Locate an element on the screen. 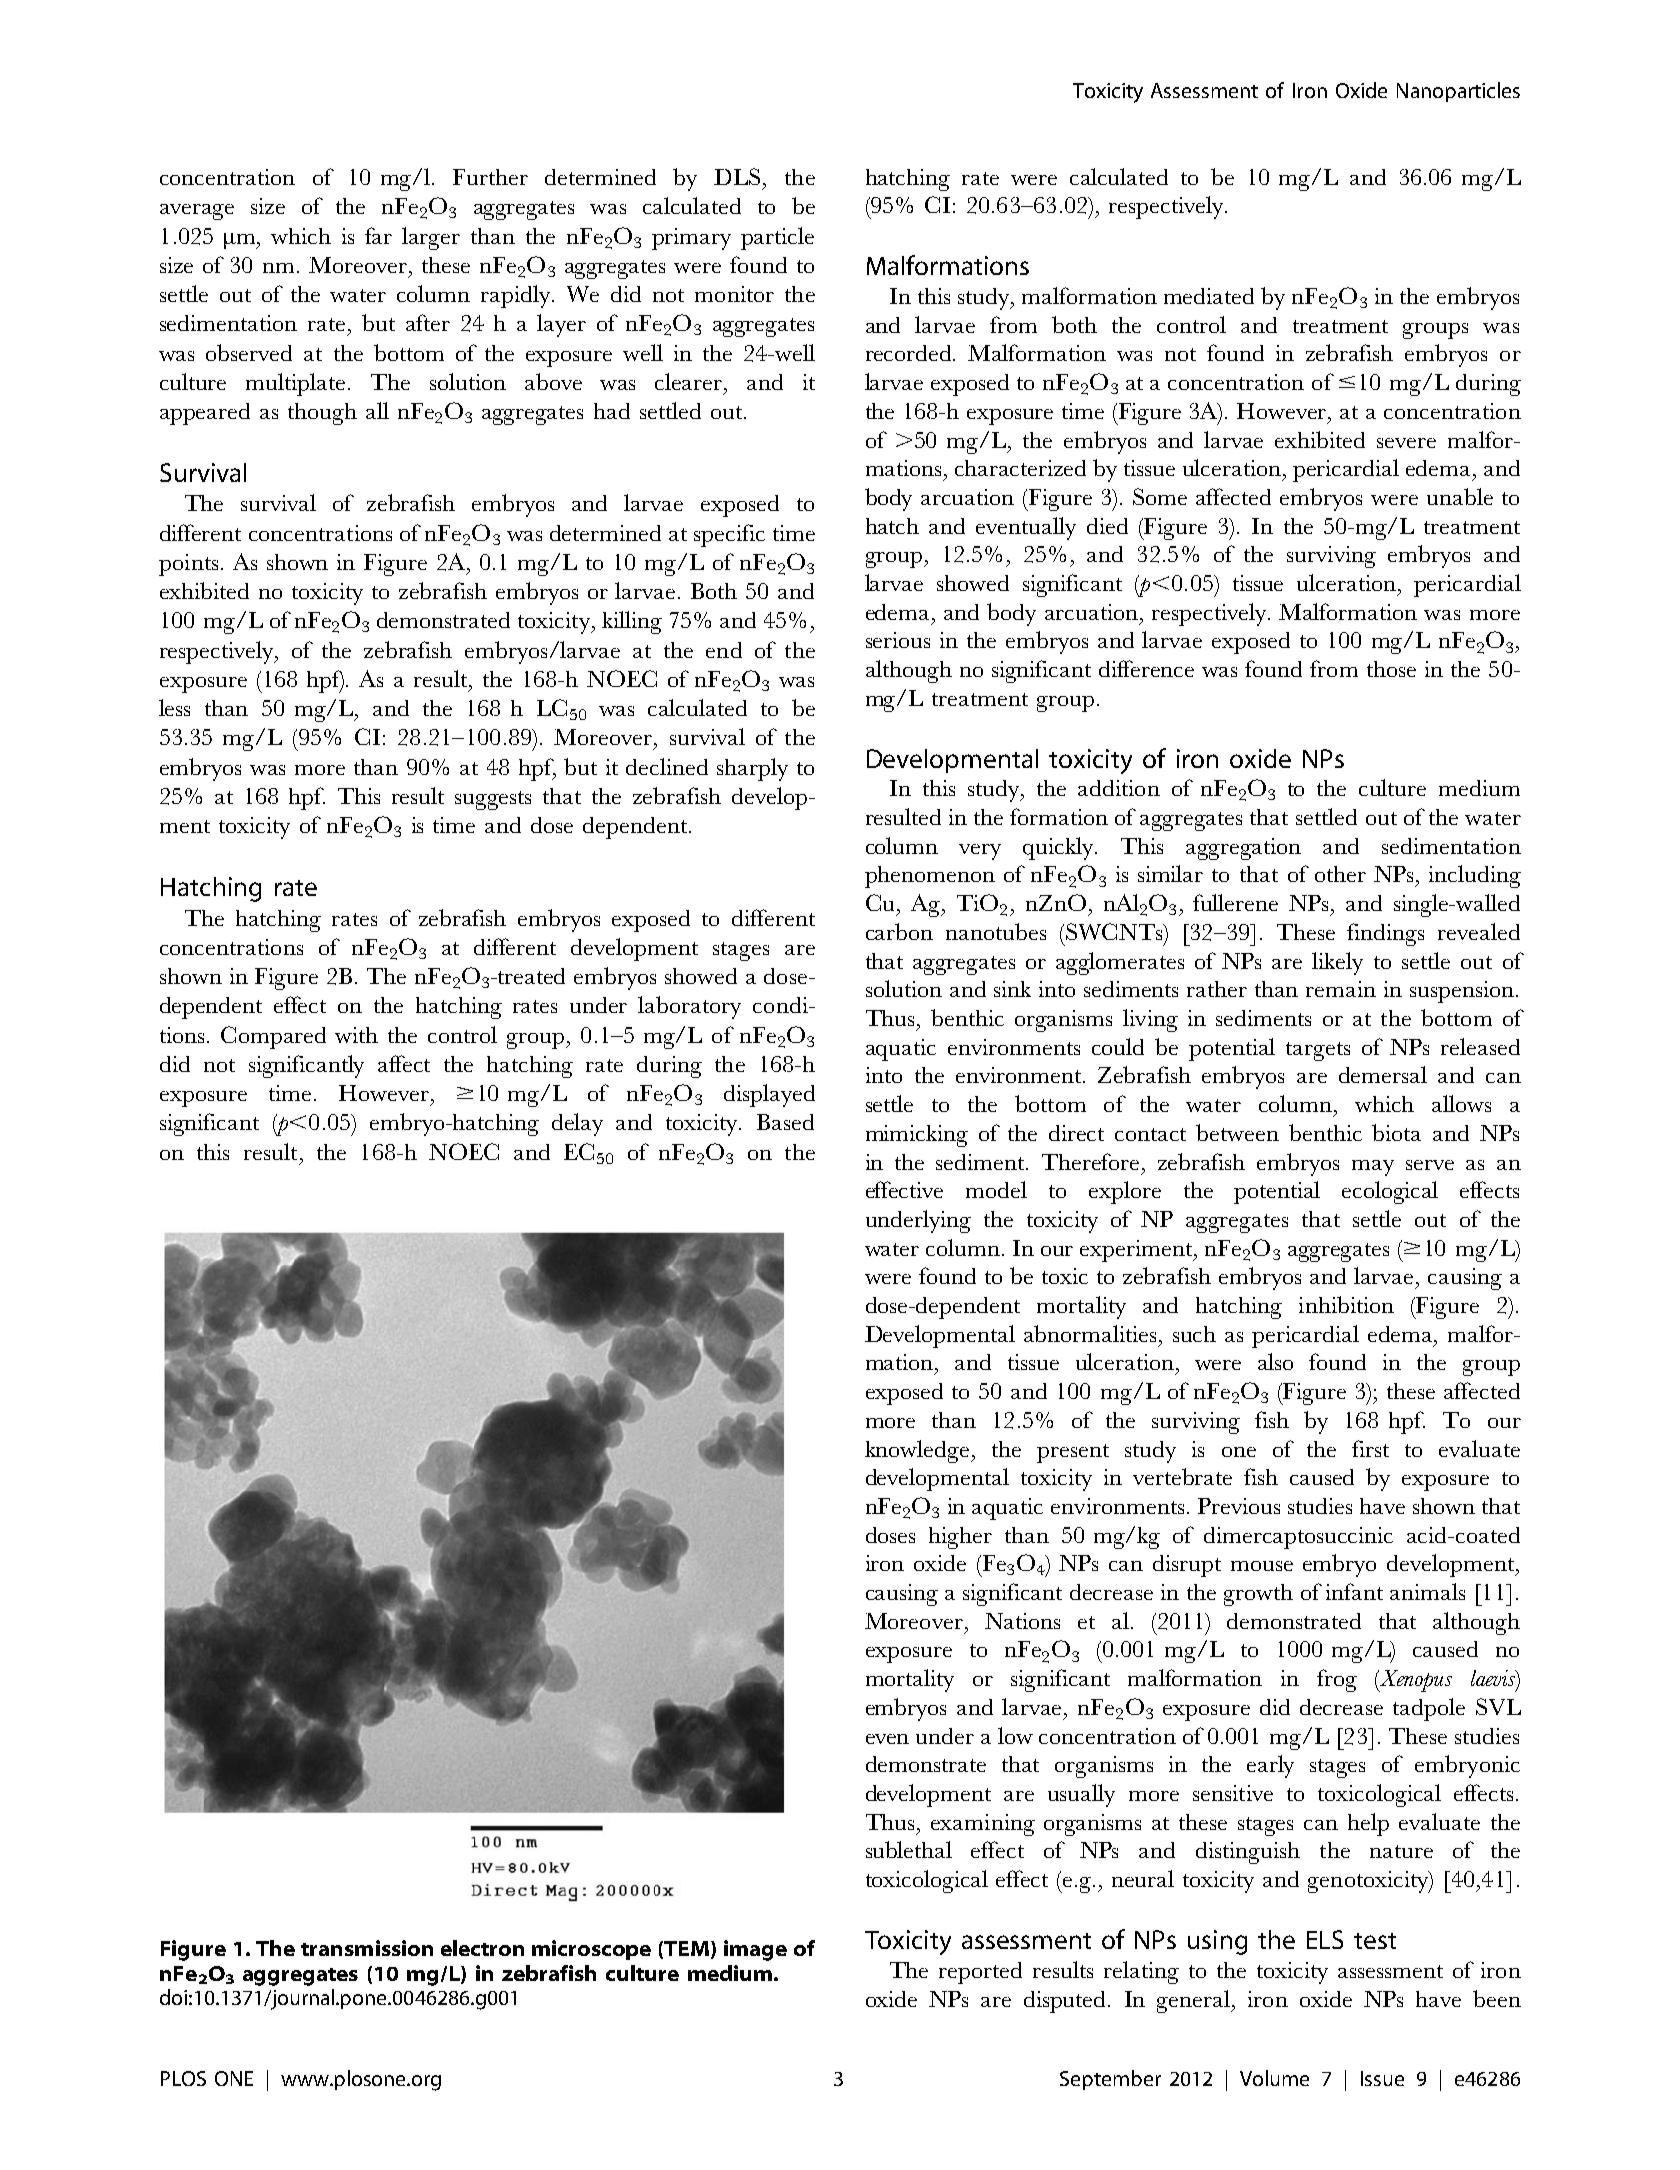  biota is located at coordinates (1396, 1132).
